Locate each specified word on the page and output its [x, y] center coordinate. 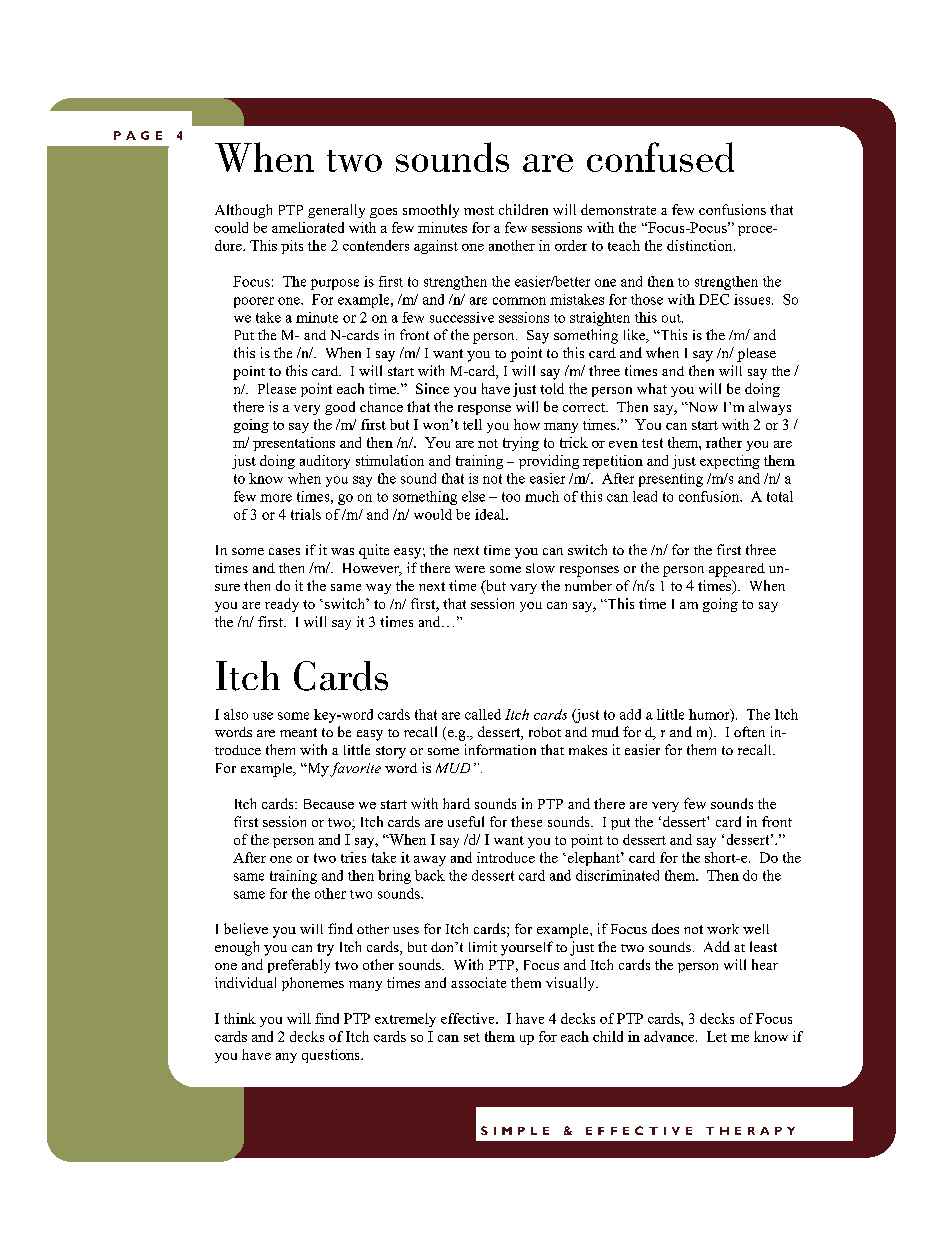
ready [282, 605]
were [470, 569]
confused [660, 157]
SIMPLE [515, 1130]
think [240, 1018]
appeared [737, 570]
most [479, 210]
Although [243, 211]
